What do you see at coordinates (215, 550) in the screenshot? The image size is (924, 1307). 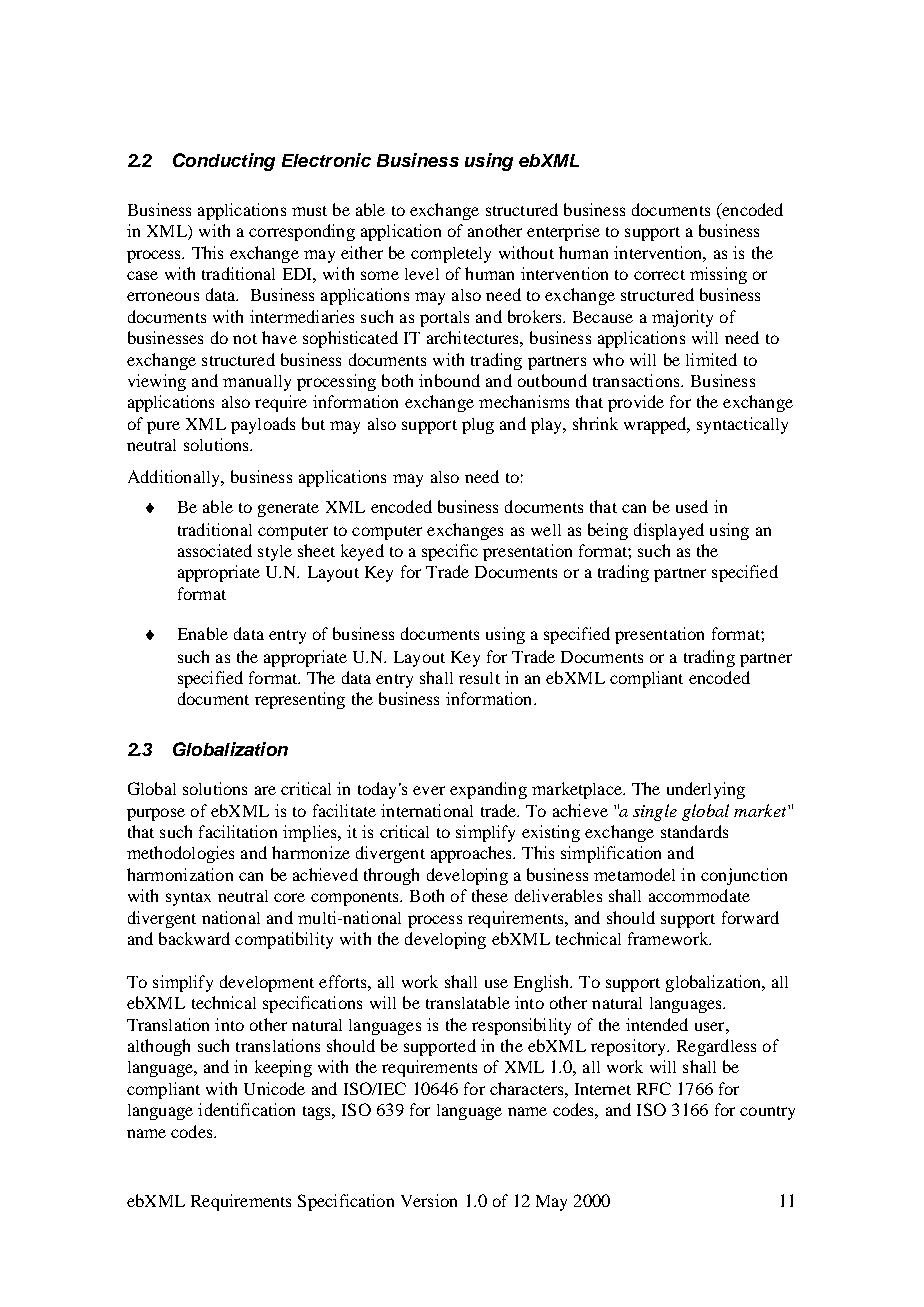 I see `associated` at bounding box center [215, 550].
